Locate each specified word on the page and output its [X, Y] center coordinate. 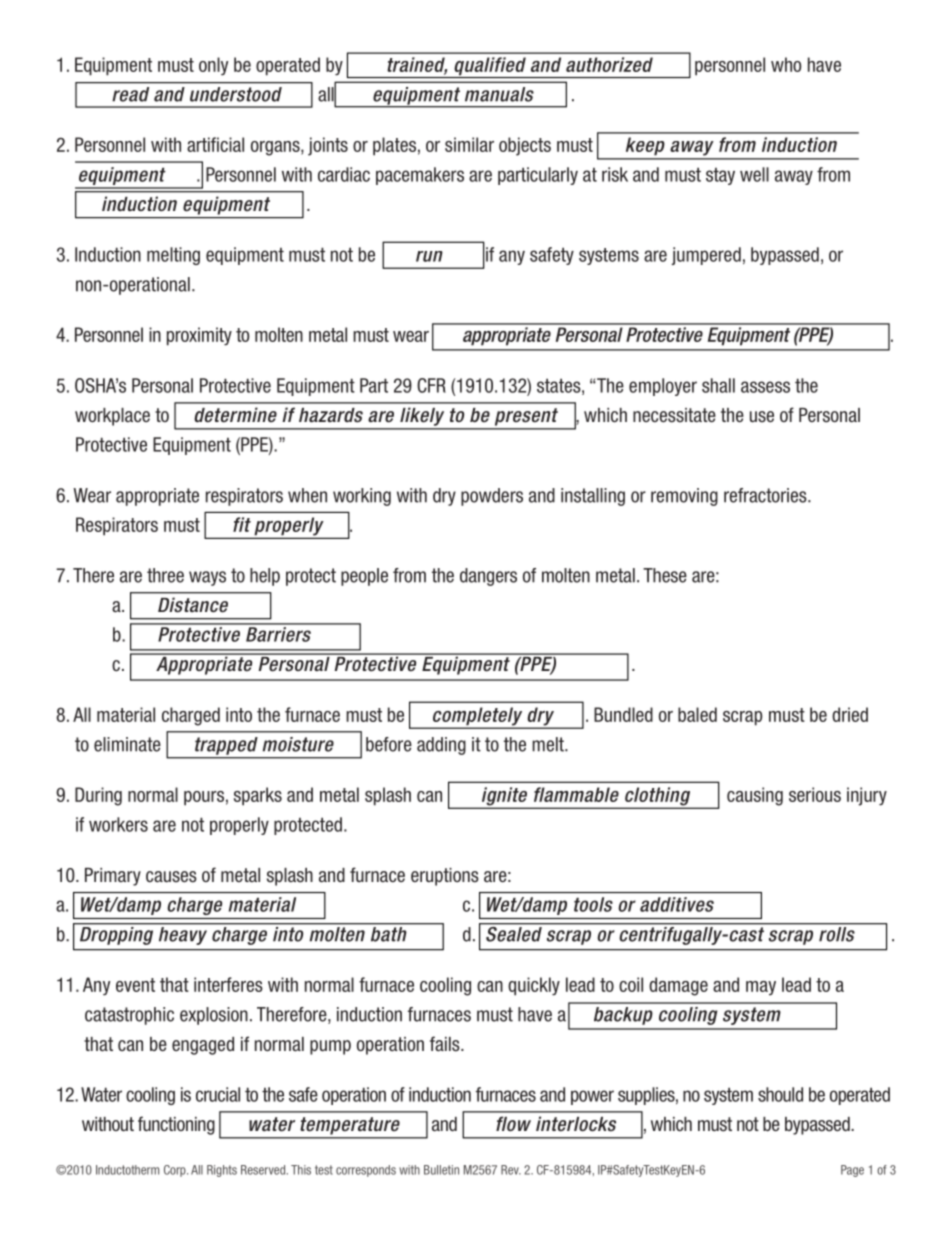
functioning [176, 1125]
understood [236, 94]
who [786, 64]
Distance [193, 605]
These [665, 575]
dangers [488, 577]
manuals [499, 94]
